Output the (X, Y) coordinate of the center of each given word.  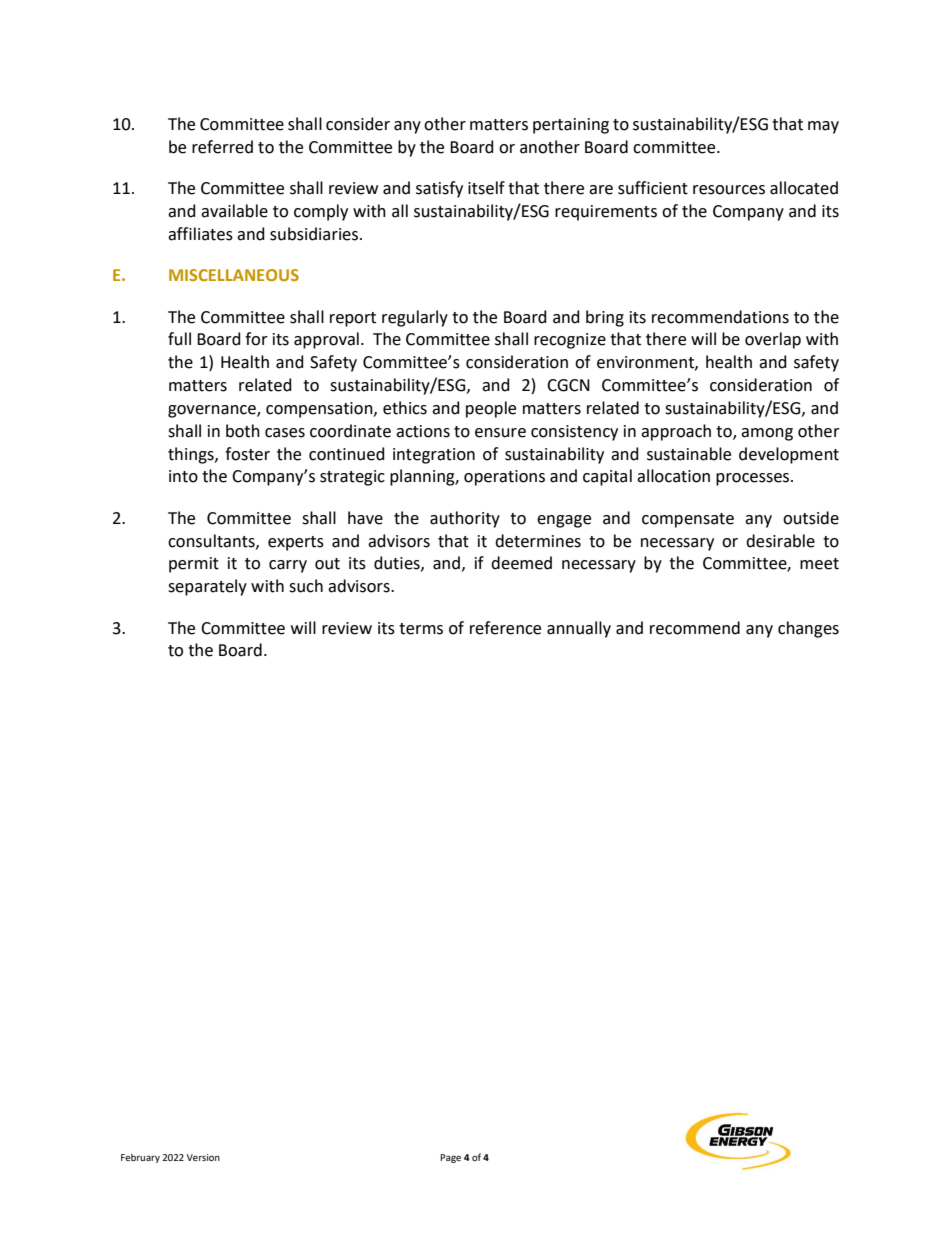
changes (808, 629)
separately (207, 587)
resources (729, 190)
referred (222, 147)
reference (505, 628)
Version (203, 1157)
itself (486, 188)
